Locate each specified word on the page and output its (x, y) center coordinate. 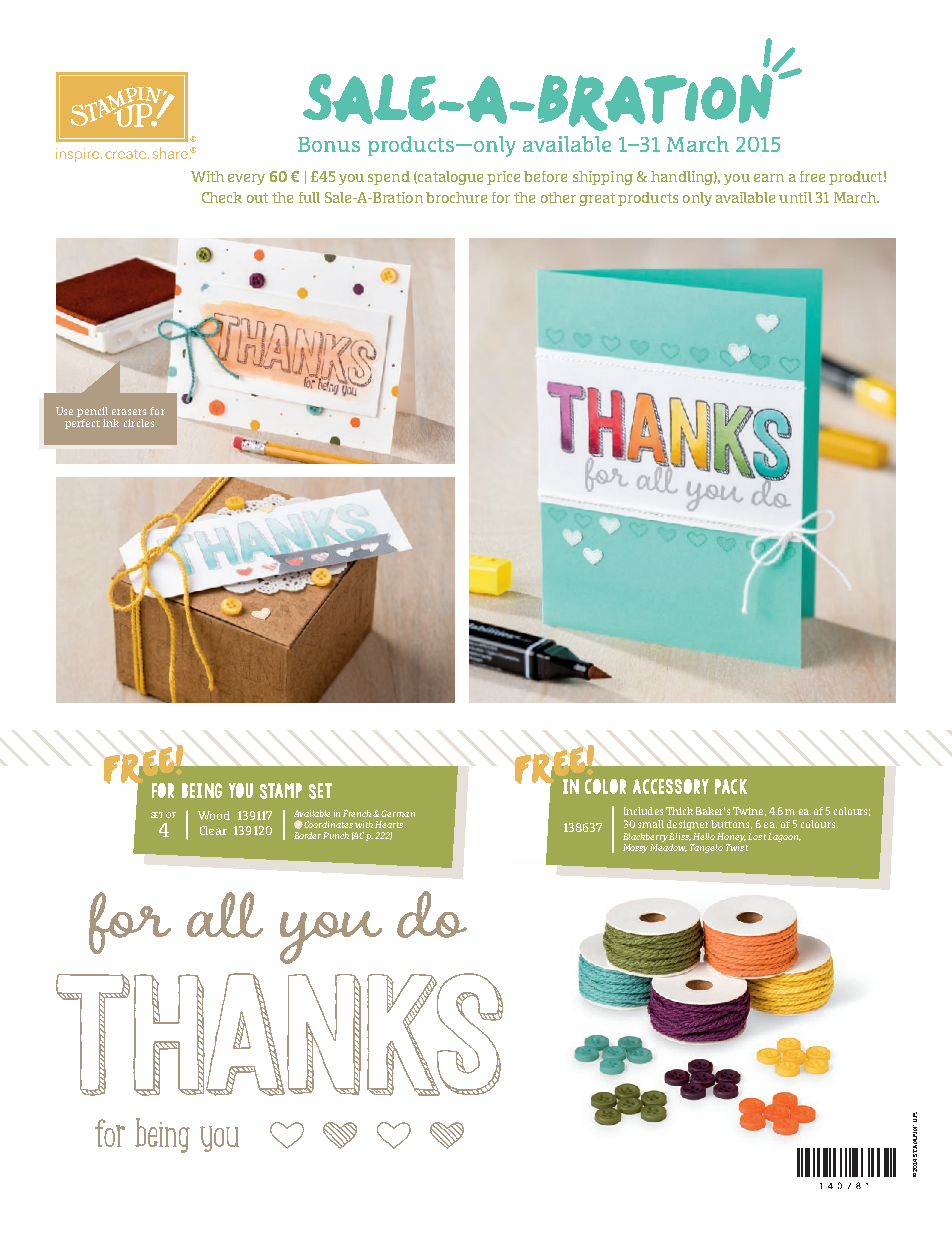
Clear (213, 830)
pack (731, 786)
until (795, 197)
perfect (82, 424)
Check (222, 197)
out (257, 198)
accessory (671, 786)
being (202, 790)
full (309, 197)
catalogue (449, 178)
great (597, 199)
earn (769, 178)
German (398, 813)
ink (111, 423)
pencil (92, 413)
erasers (129, 412)
